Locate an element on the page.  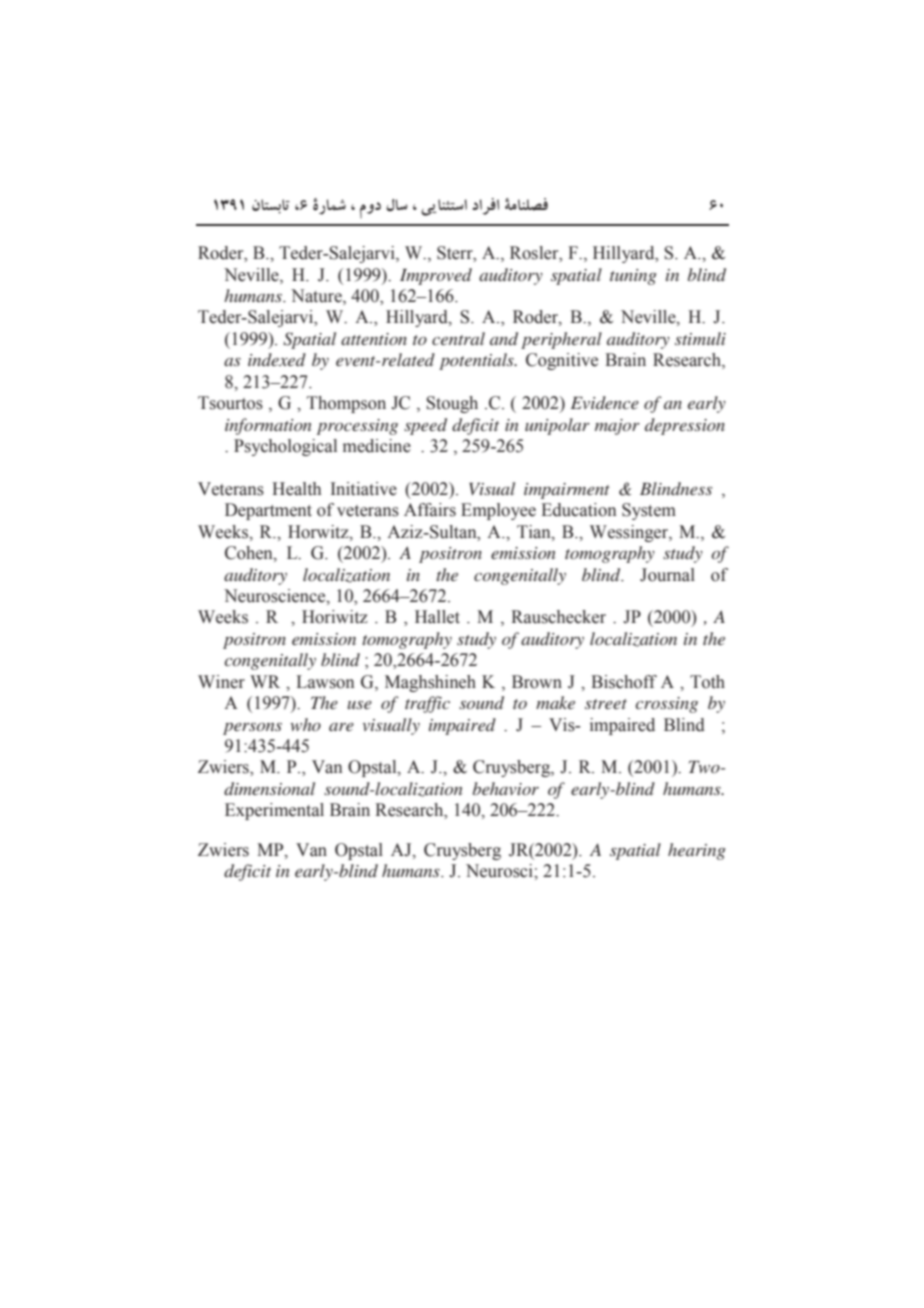
Bischoff is located at coordinates (624, 682).
